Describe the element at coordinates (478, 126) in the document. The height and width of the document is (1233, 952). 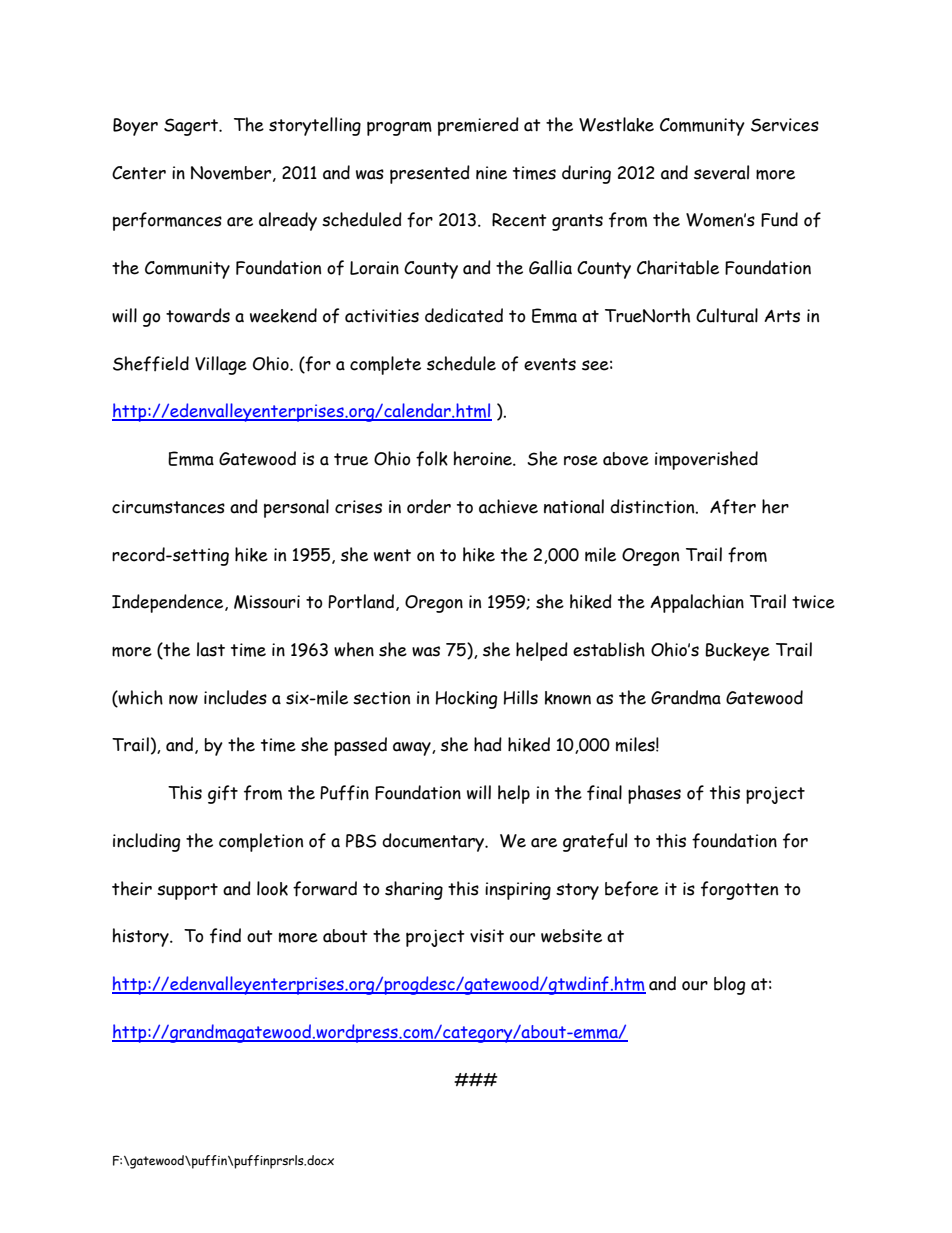
I see `premiered` at that location.
